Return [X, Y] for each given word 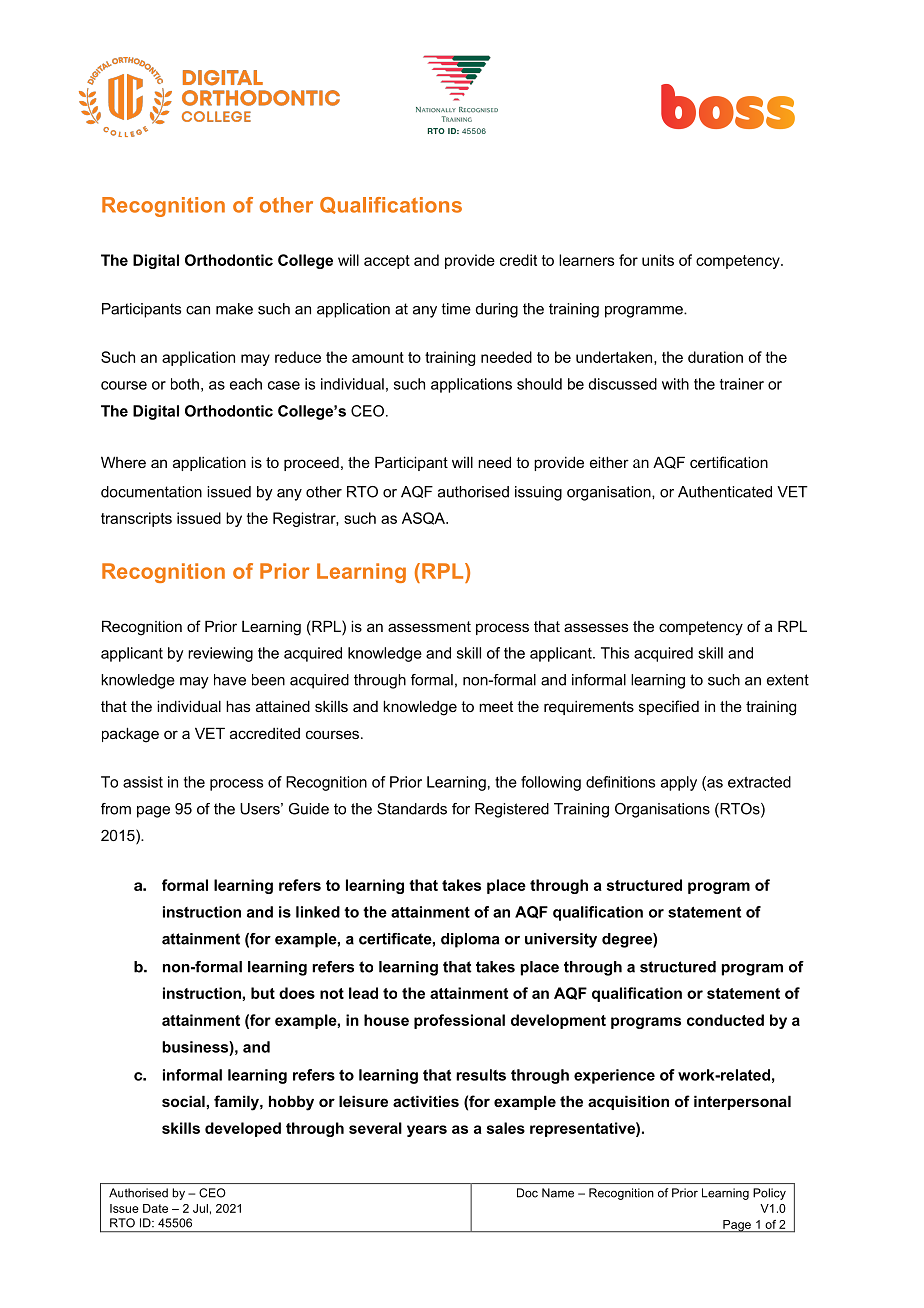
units [658, 260]
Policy [769, 1194]
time [456, 309]
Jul [200, 1208]
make [234, 309]
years [427, 1131]
